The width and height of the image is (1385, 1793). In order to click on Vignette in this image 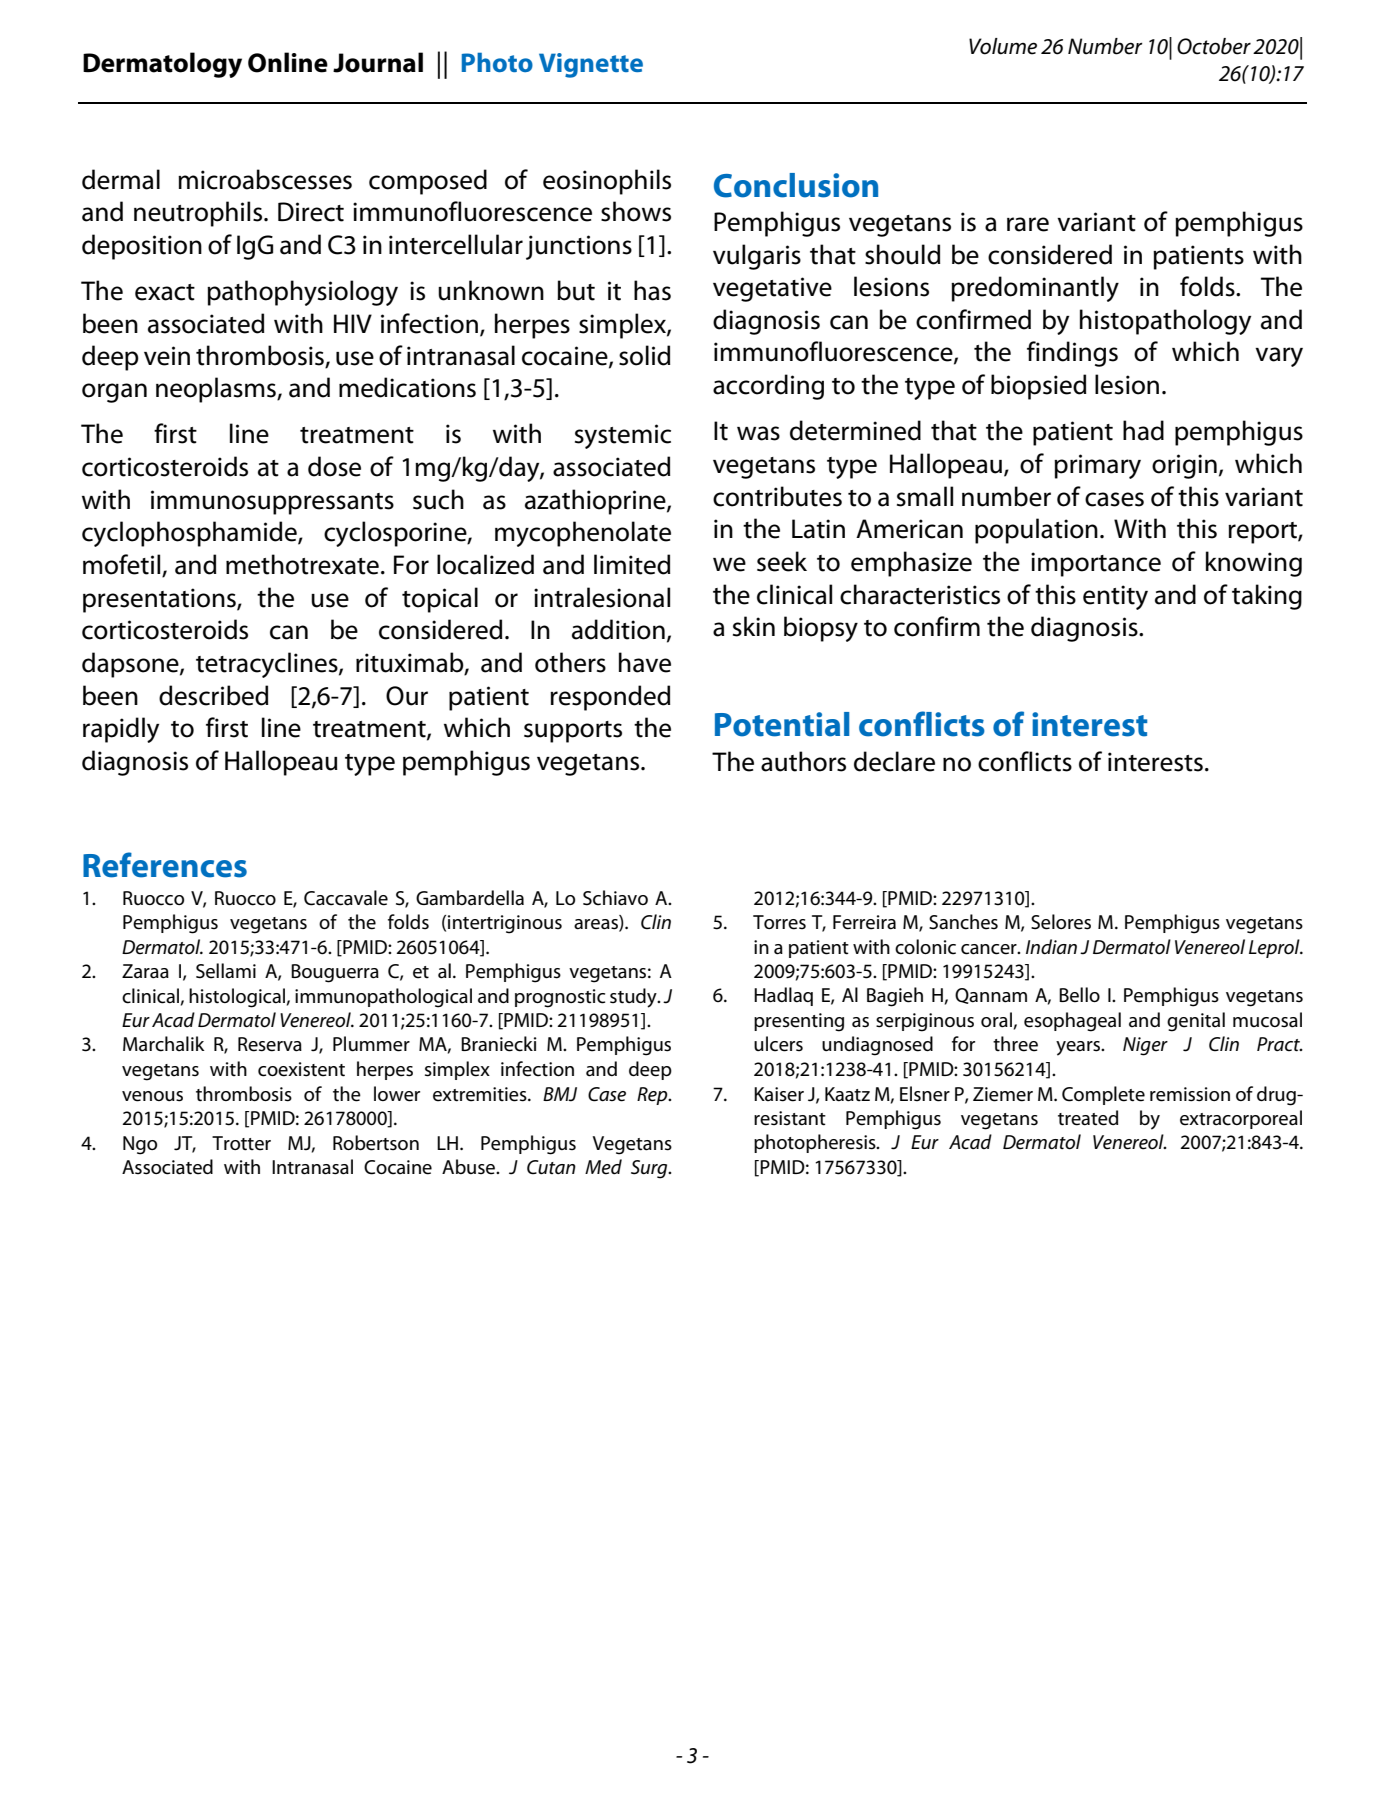, I will do `click(591, 65)`.
